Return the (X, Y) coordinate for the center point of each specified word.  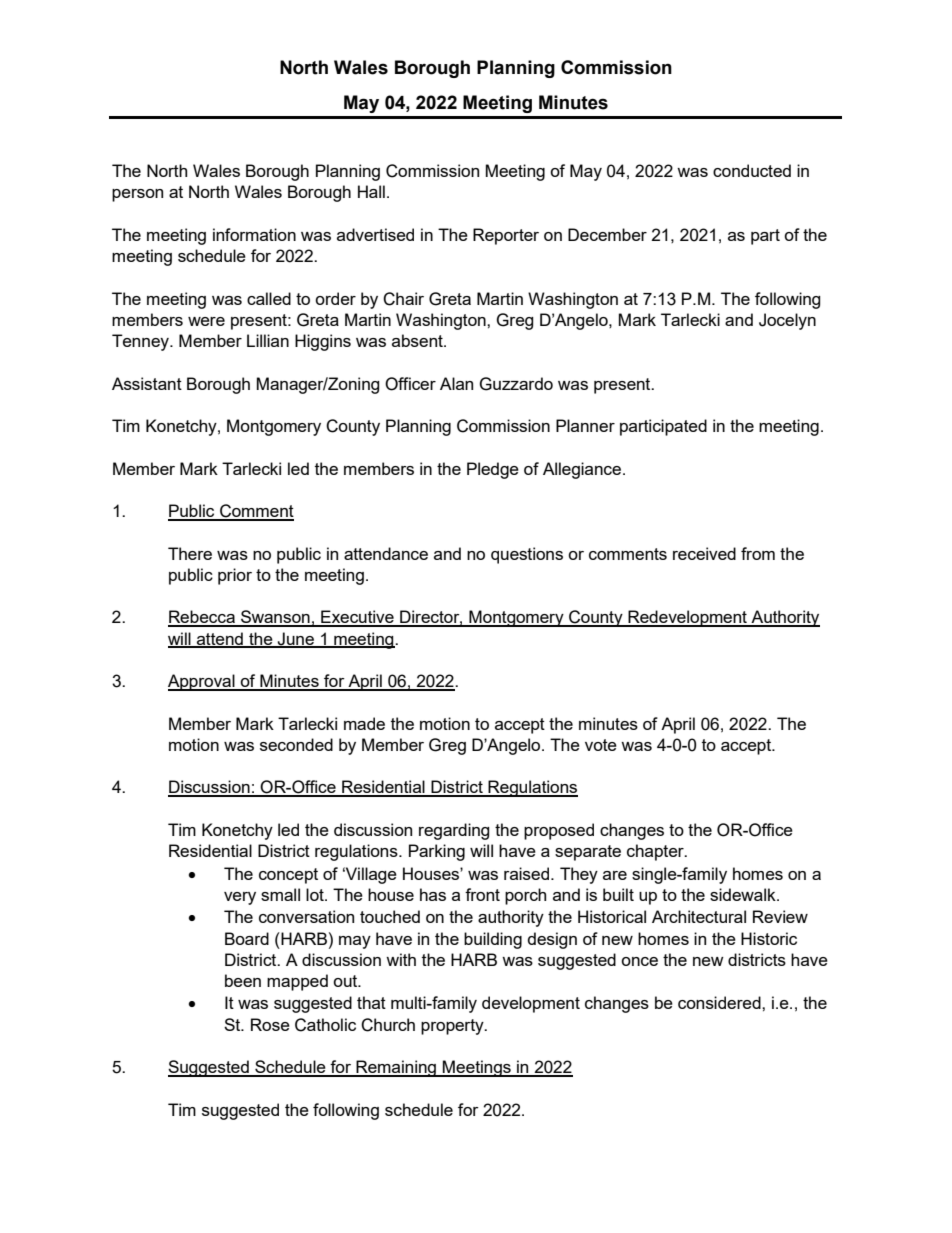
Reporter (506, 236)
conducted (752, 170)
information (254, 234)
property (453, 1027)
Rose (270, 1024)
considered (720, 1002)
